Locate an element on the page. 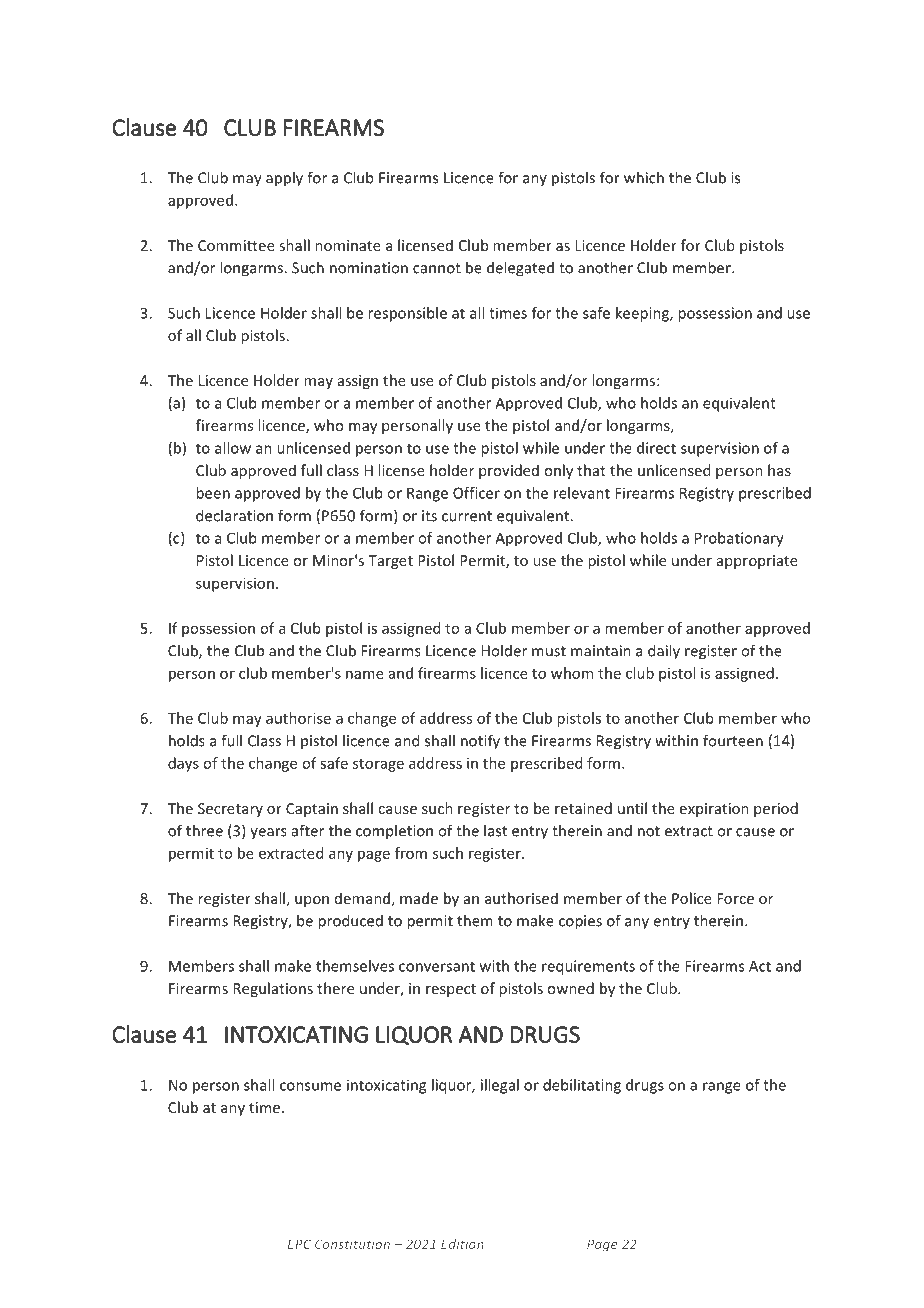  Committee is located at coordinates (236, 245).
